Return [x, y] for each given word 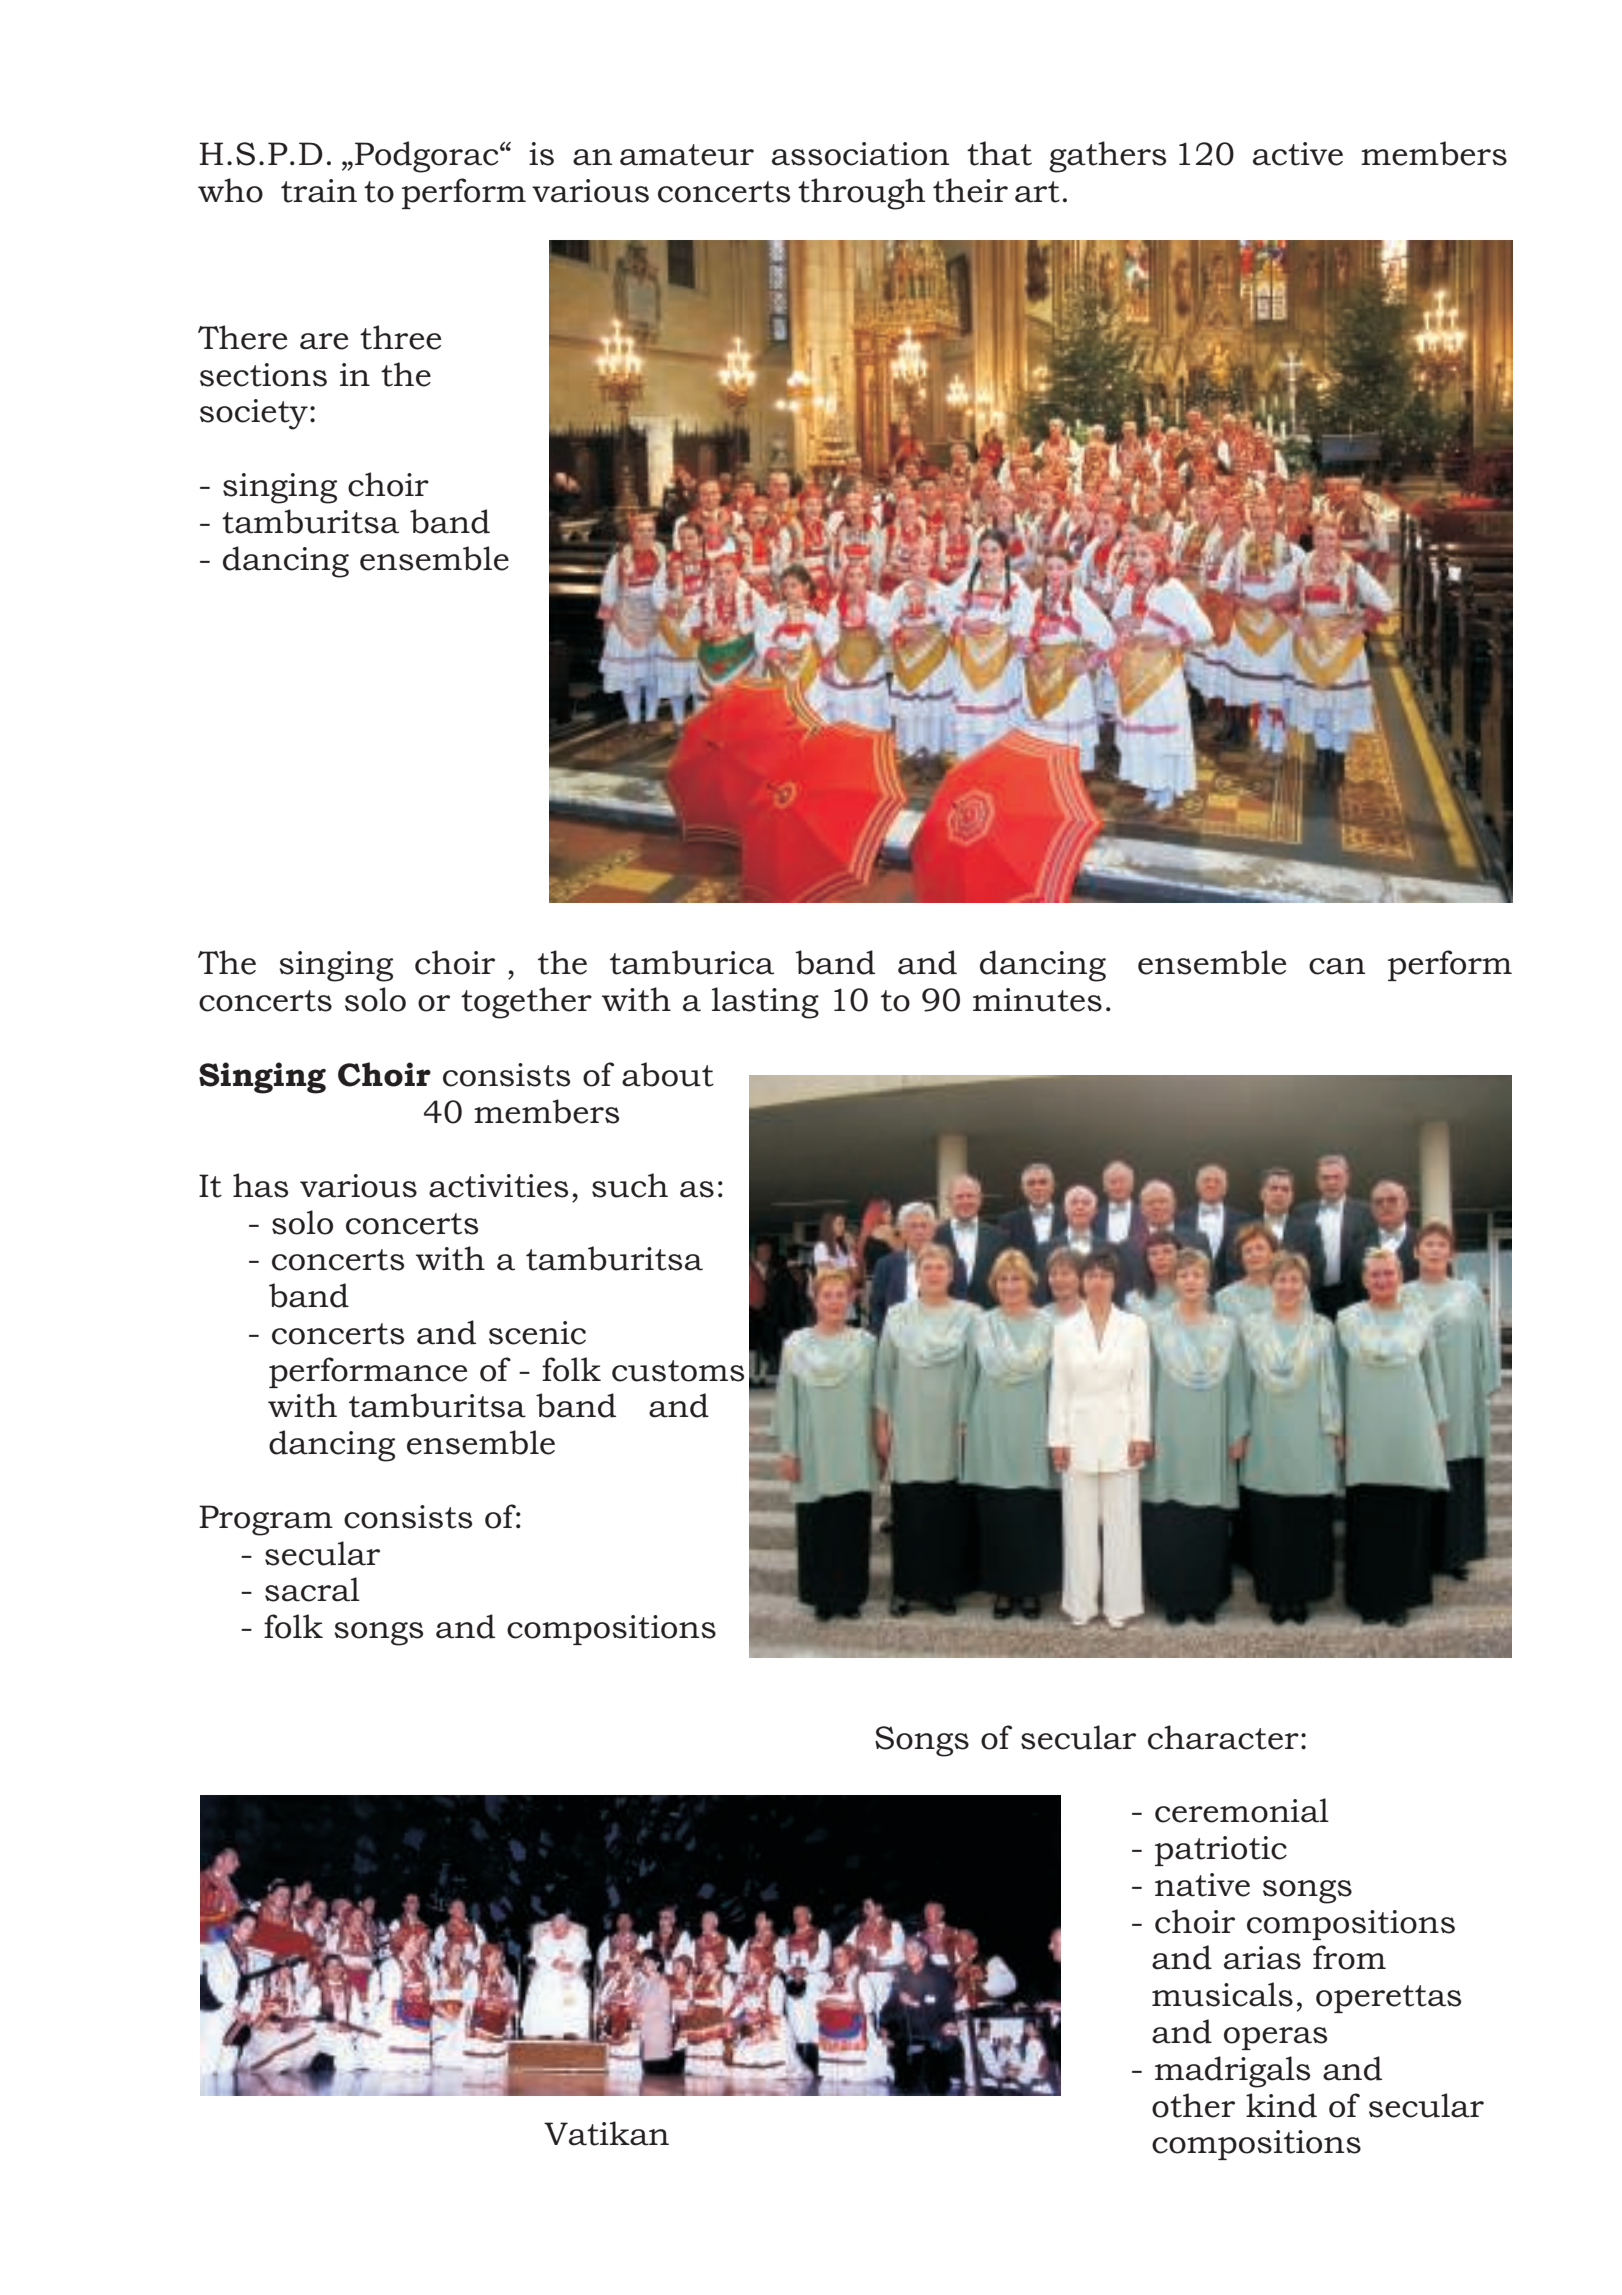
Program [266, 1520]
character [1223, 1737]
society [254, 414]
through [862, 194]
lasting [765, 1003]
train [319, 191]
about [668, 1074]
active [1298, 154]
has [260, 1185]
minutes [1037, 1000]
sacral [312, 1589]
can [1337, 966]
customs [678, 1371]
